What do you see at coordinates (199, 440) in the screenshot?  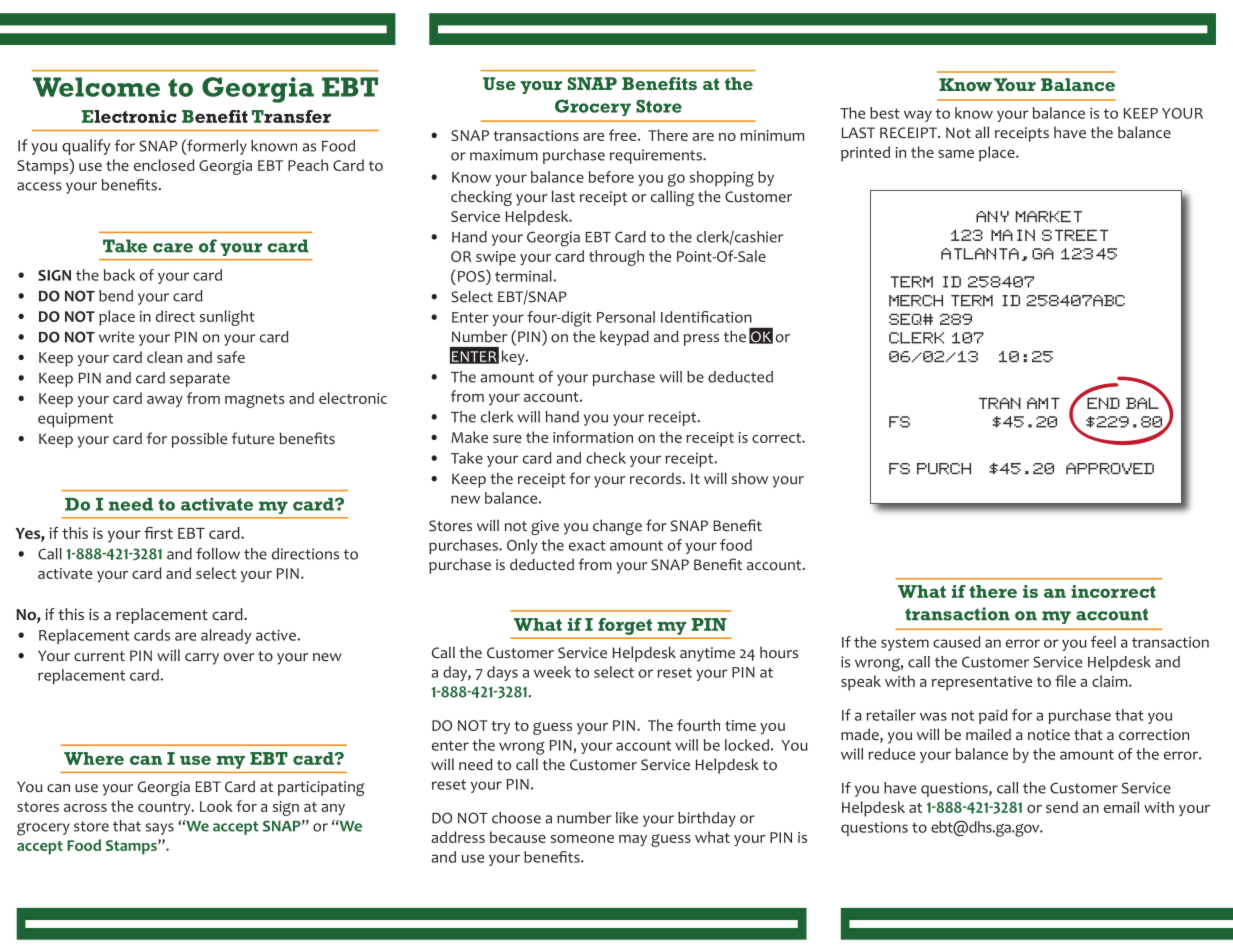 I see `possible` at bounding box center [199, 440].
